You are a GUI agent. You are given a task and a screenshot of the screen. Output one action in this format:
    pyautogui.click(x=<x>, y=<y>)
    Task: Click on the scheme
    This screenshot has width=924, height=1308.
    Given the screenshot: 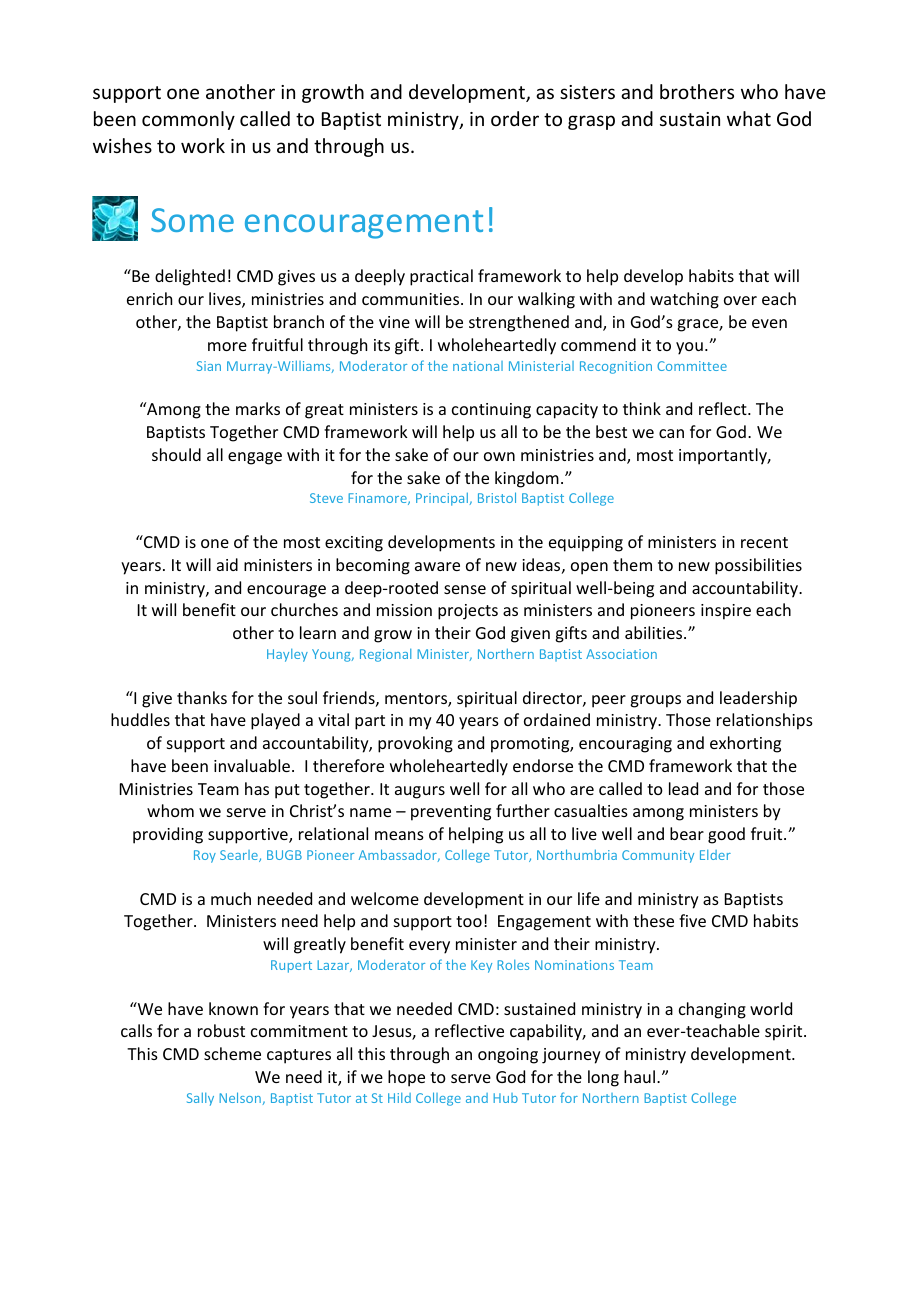 What is the action you would take?
    pyautogui.click(x=232, y=1053)
